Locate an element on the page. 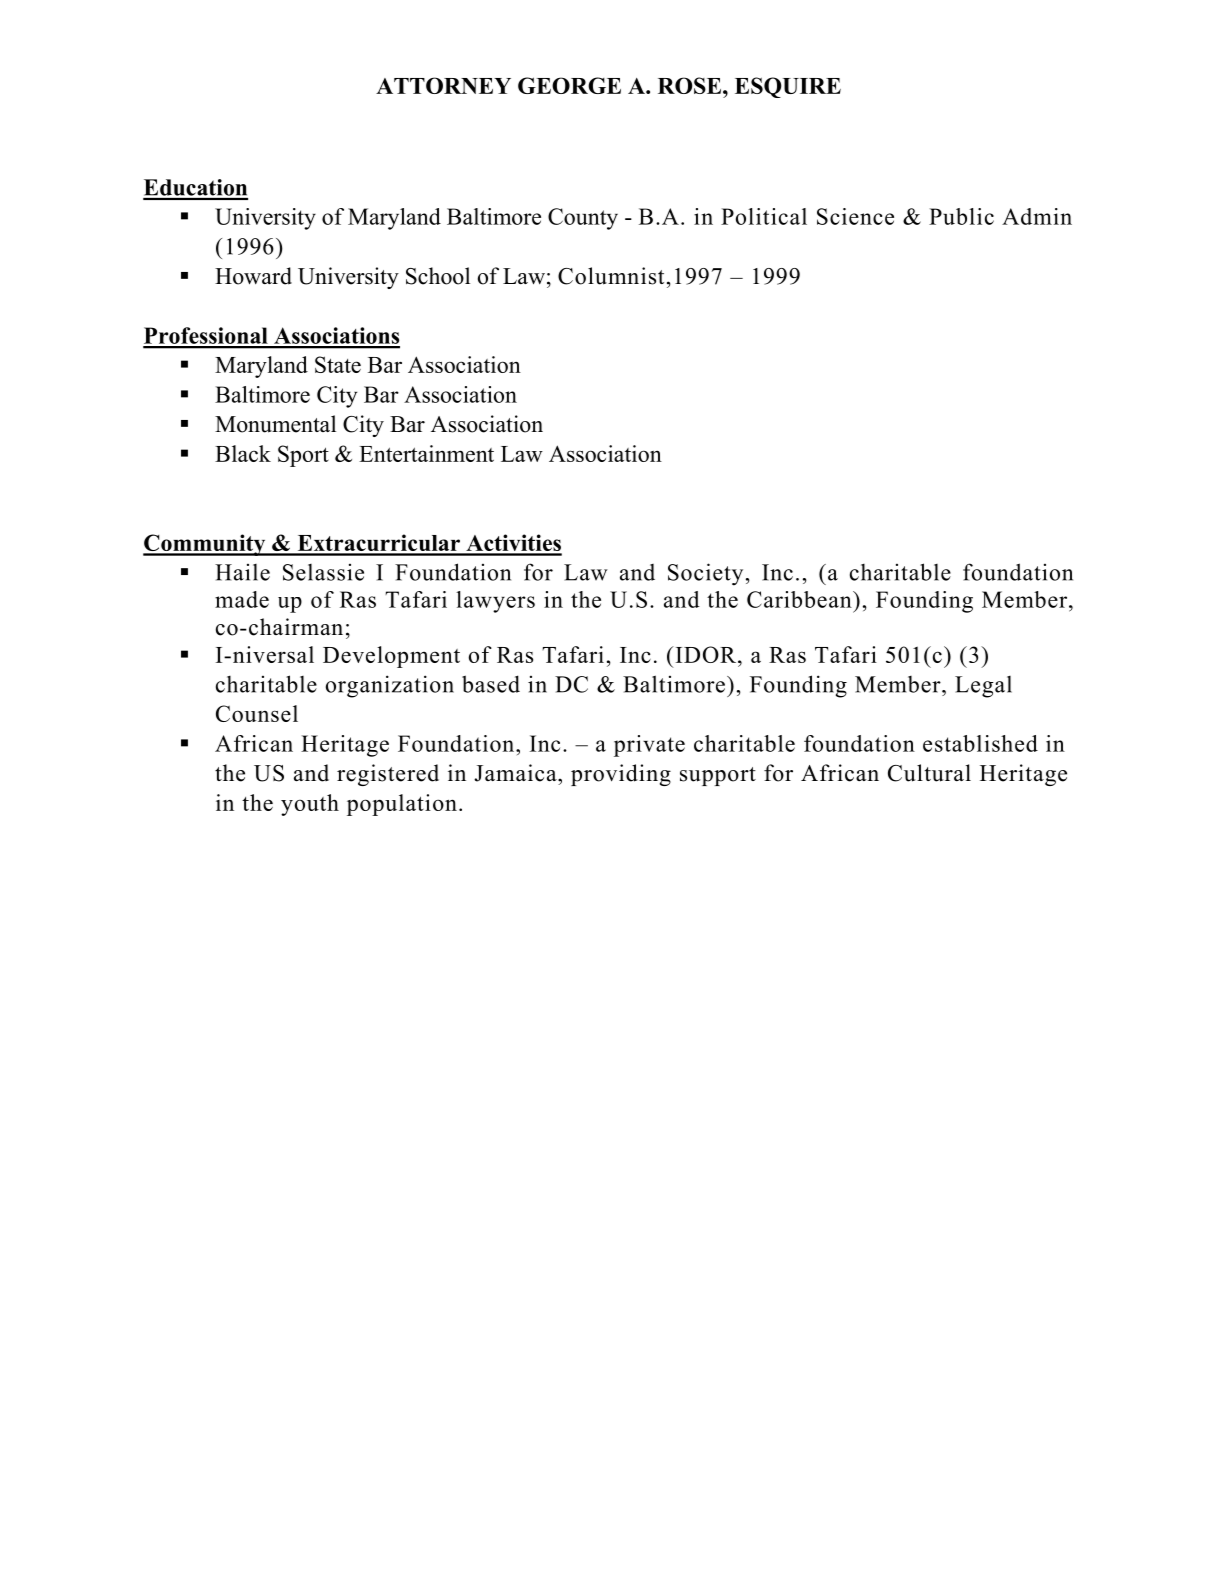  made is located at coordinates (242, 599).
